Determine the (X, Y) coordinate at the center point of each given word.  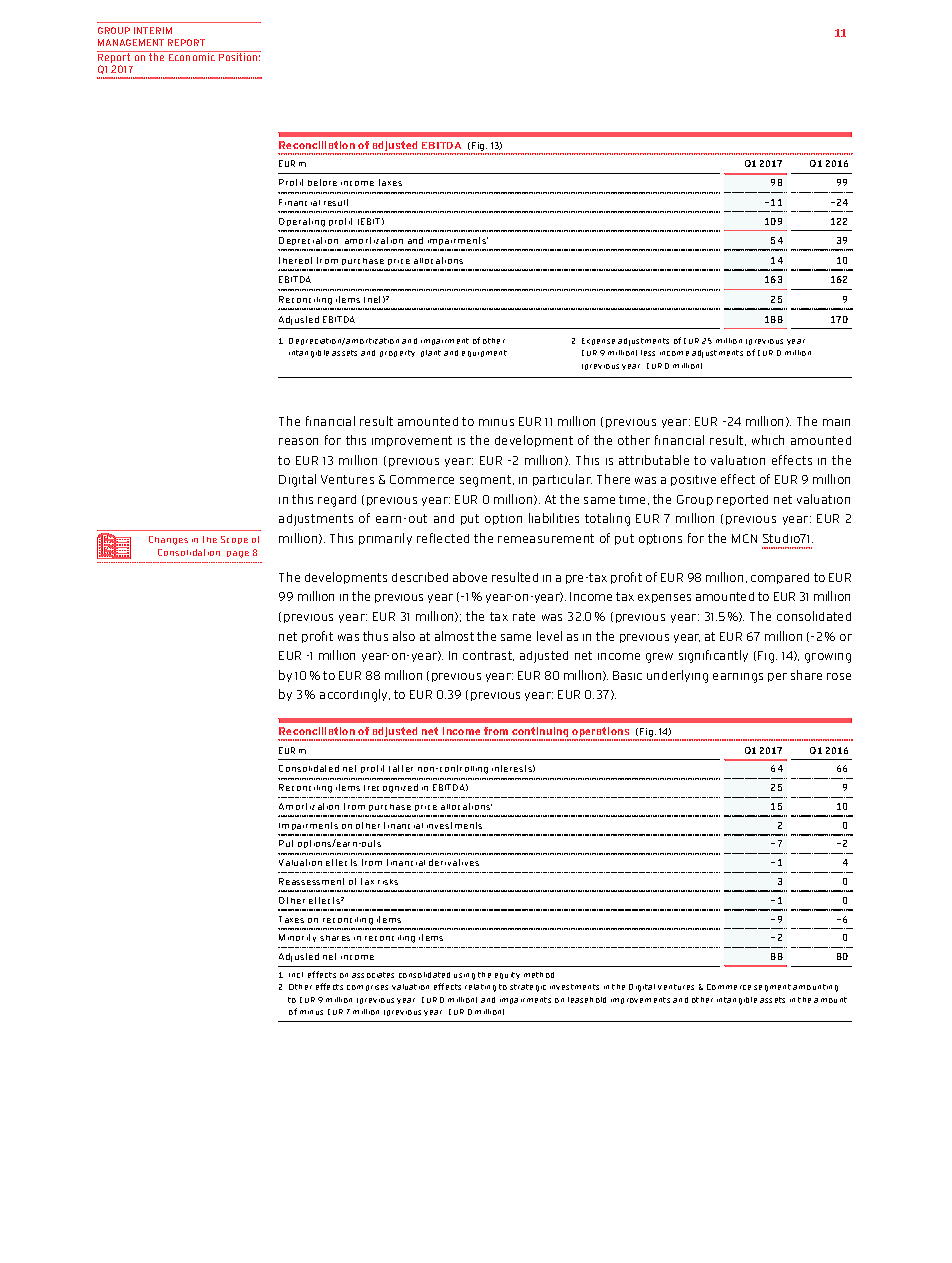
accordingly (355, 695)
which (768, 440)
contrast (488, 656)
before (322, 182)
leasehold (587, 1000)
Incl (296, 975)
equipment (484, 353)
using (464, 976)
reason (298, 441)
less (648, 353)
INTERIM (153, 30)
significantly (713, 656)
